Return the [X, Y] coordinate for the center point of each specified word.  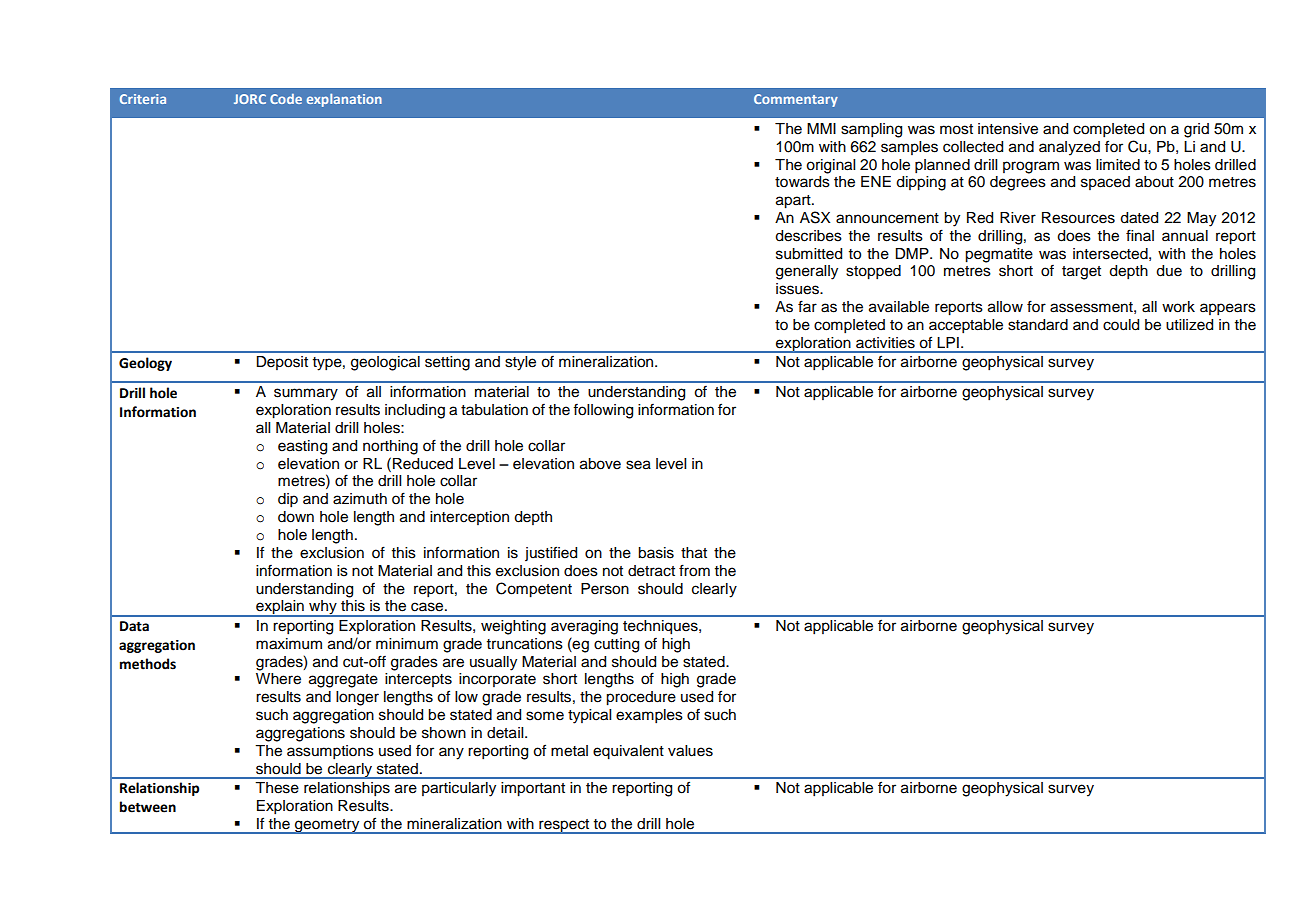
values [690, 751]
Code [286, 99]
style [520, 363]
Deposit [282, 363]
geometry [327, 826]
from [694, 570]
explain [280, 608]
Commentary [796, 100]
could [1121, 325]
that [694, 553]
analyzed [1069, 148]
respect [564, 826]
